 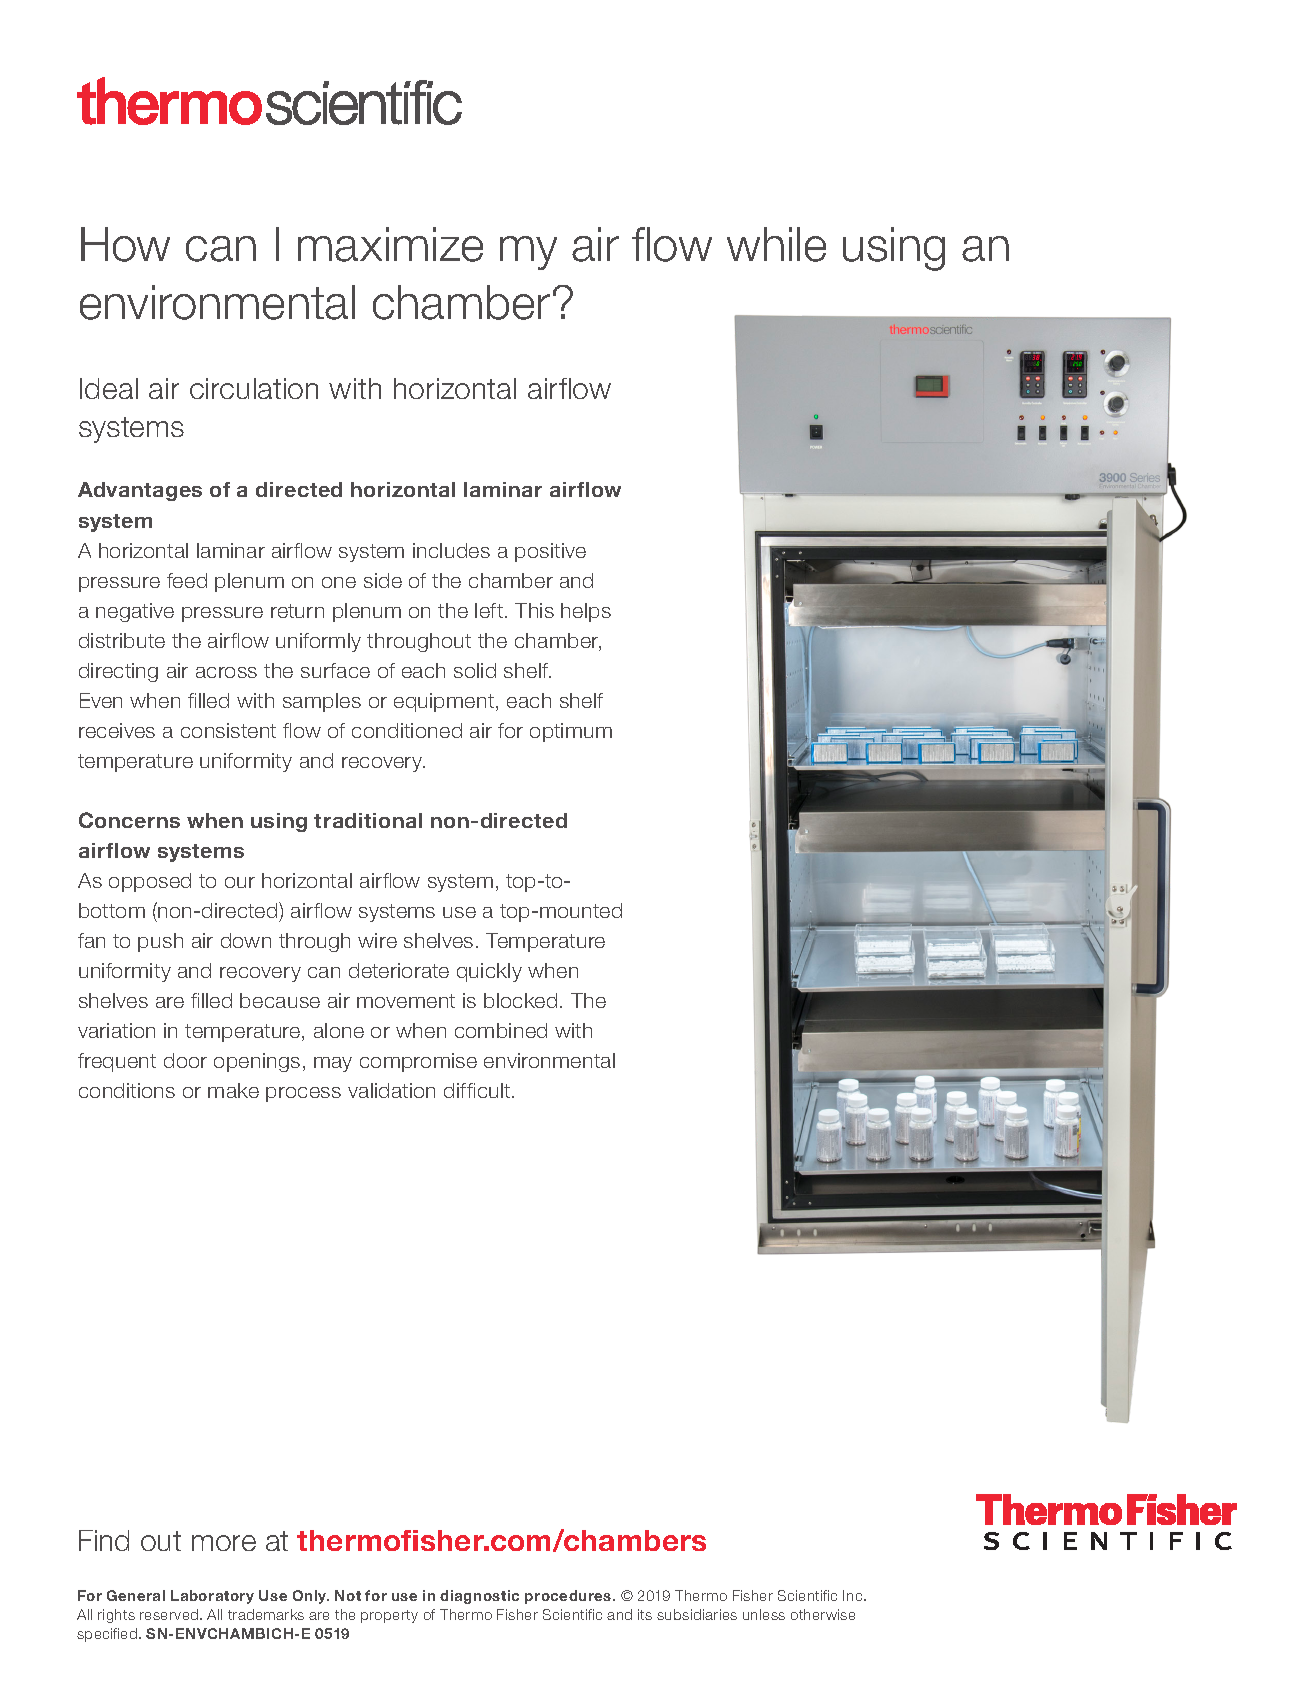 What do you see at coordinates (489, 972) in the page?
I see `quickly` at bounding box center [489, 972].
